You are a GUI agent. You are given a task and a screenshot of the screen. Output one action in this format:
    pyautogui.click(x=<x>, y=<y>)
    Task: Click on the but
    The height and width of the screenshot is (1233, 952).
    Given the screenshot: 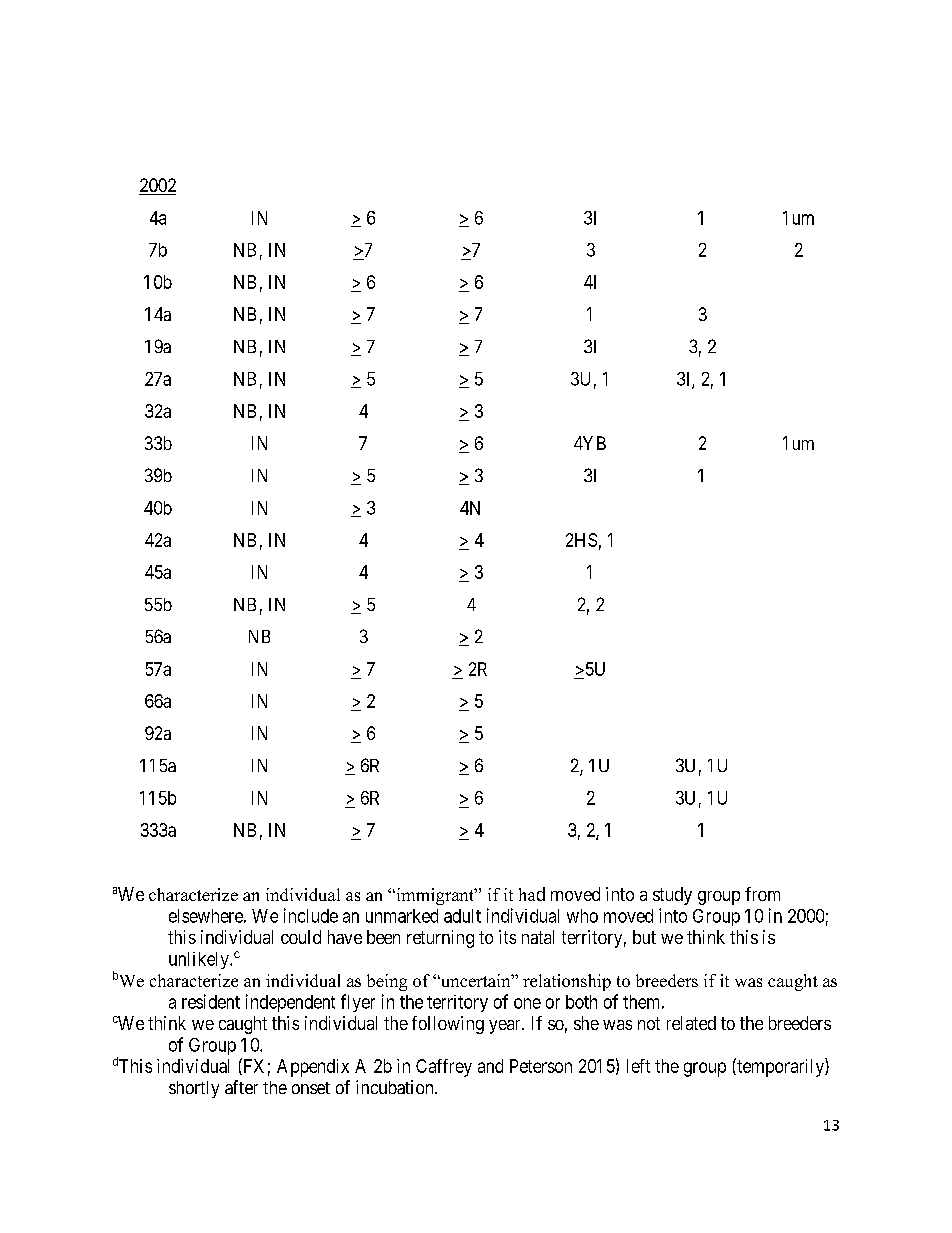 What is the action you would take?
    pyautogui.click(x=644, y=937)
